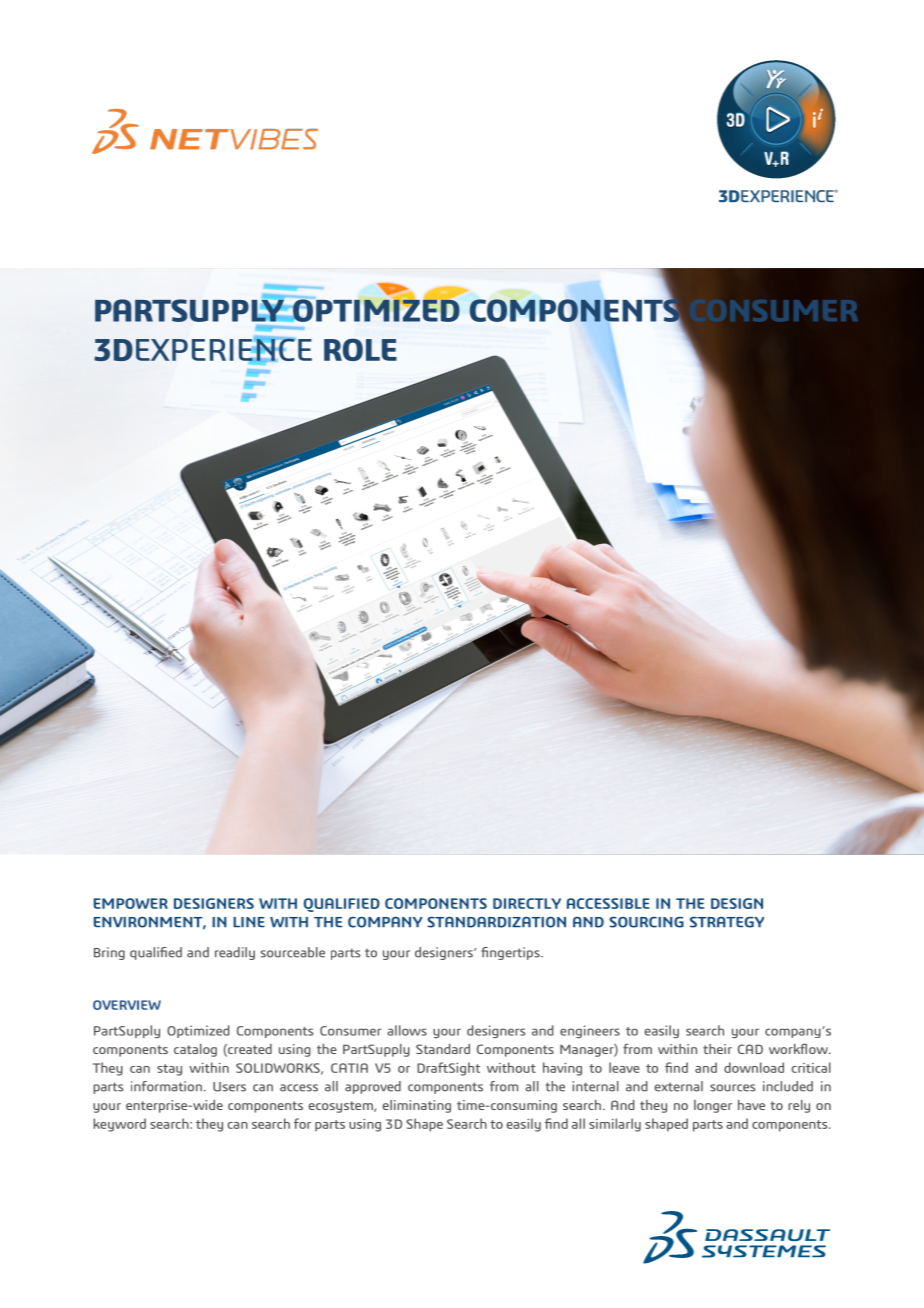  What do you see at coordinates (727, 922) in the screenshot?
I see `STRATEGY` at bounding box center [727, 922].
